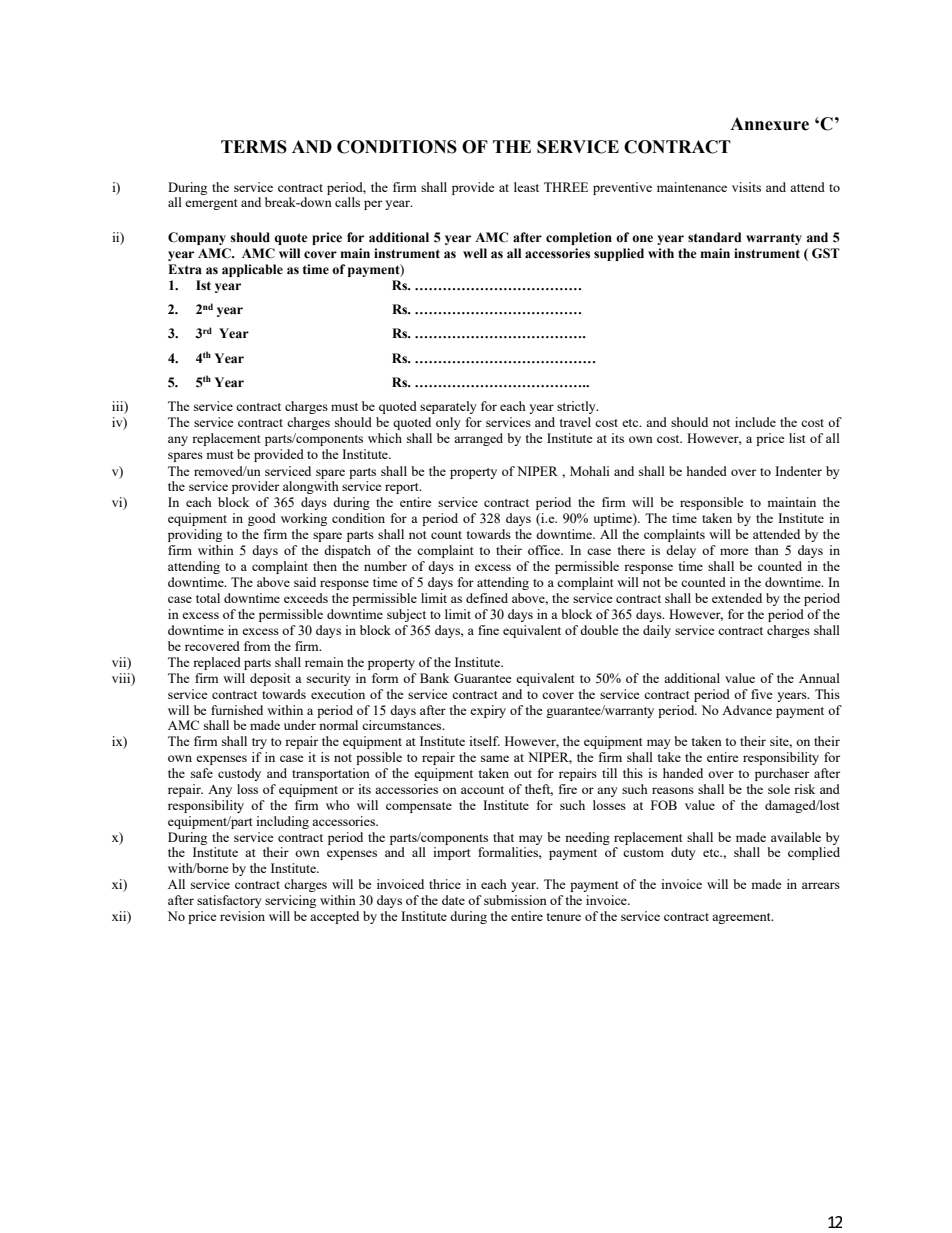  What do you see at coordinates (254, 147) in the page?
I see `TERMS` at bounding box center [254, 147].
